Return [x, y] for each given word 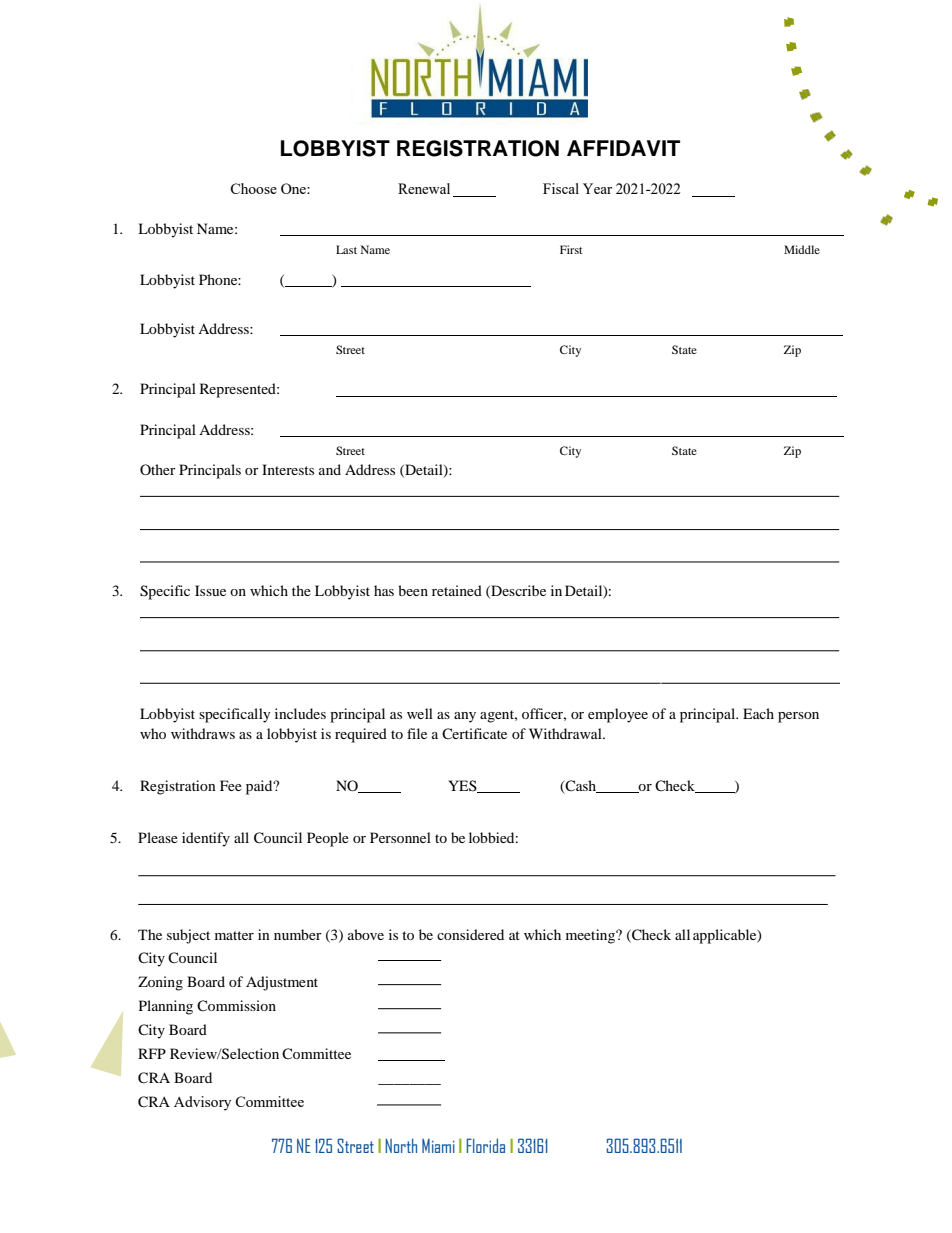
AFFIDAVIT [623, 148]
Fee [231, 785]
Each [758, 713]
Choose [253, 188]
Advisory [202, 1103]
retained [457, 590]
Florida [485, 1145]
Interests [288, 469]
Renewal [424, 188]
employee [618, 715]
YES [463, 786]
